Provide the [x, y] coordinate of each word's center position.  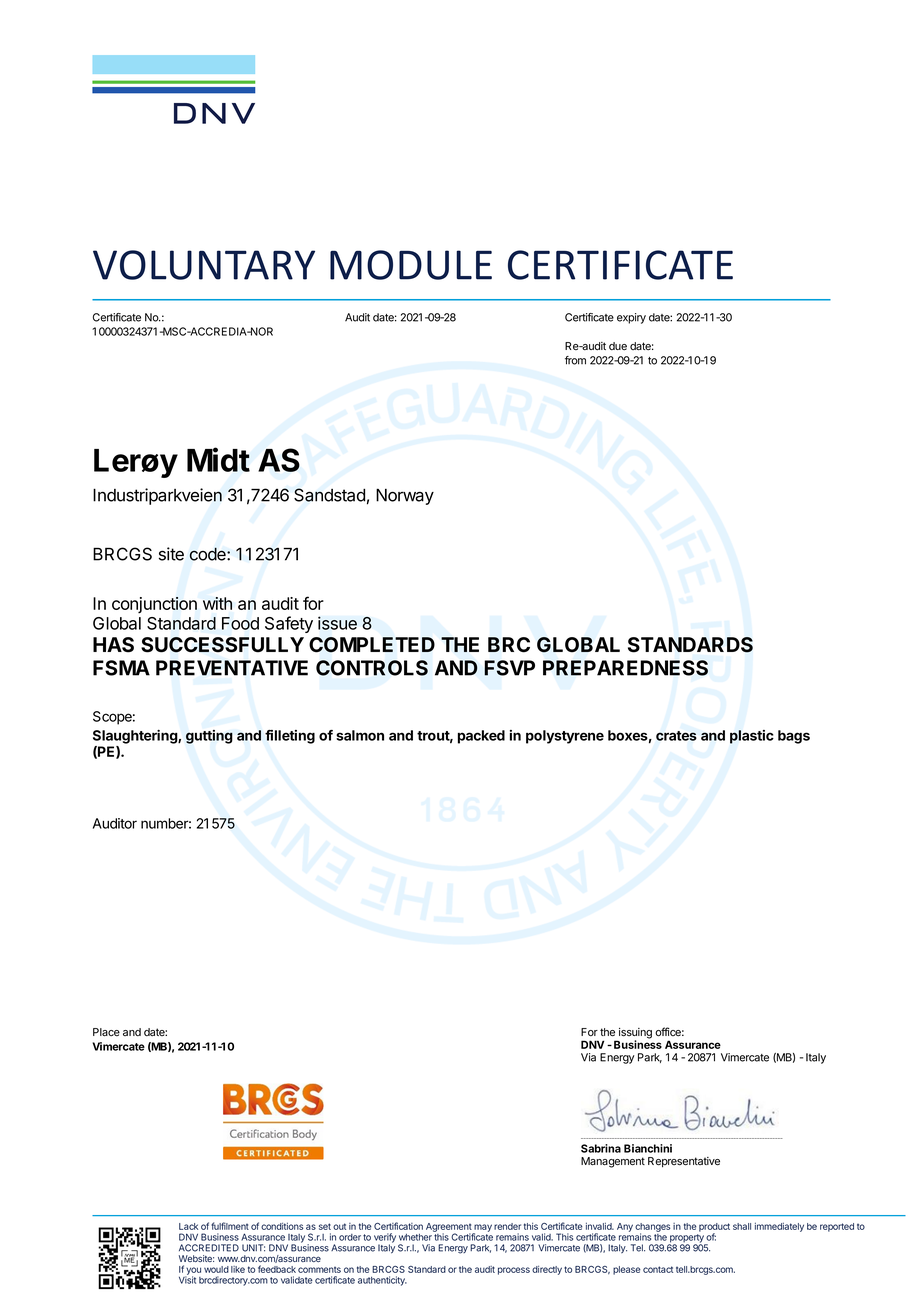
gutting [209, 737]
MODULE [411, 265]
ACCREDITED [209, 1248]
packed [481, 737]
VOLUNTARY [204, 265]
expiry [631, 318]
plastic [752, 737]
